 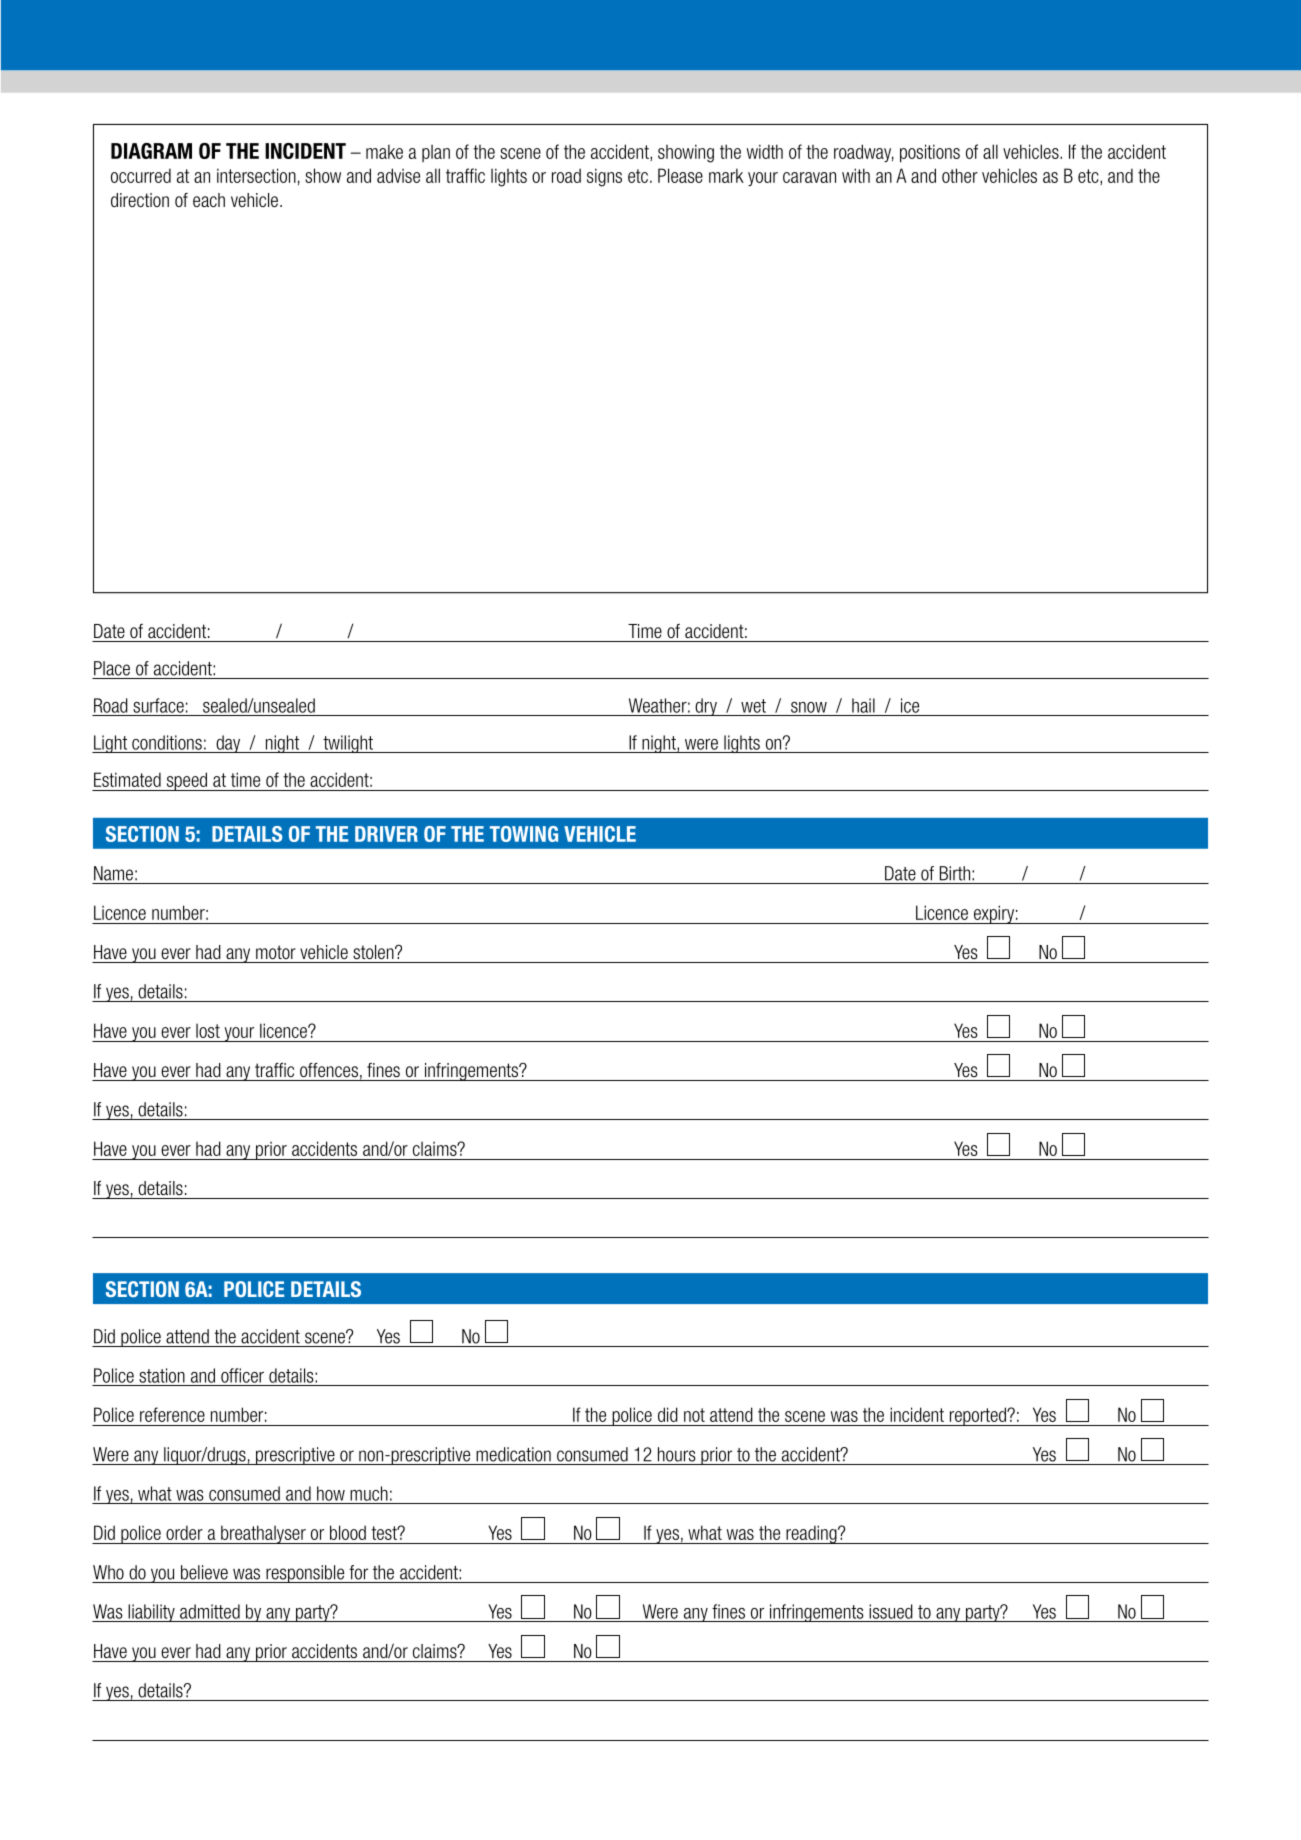 What do you see at coordinates (204, 1572) in the screenshot?
I see `believe` at bounding box center [204, 1572].
